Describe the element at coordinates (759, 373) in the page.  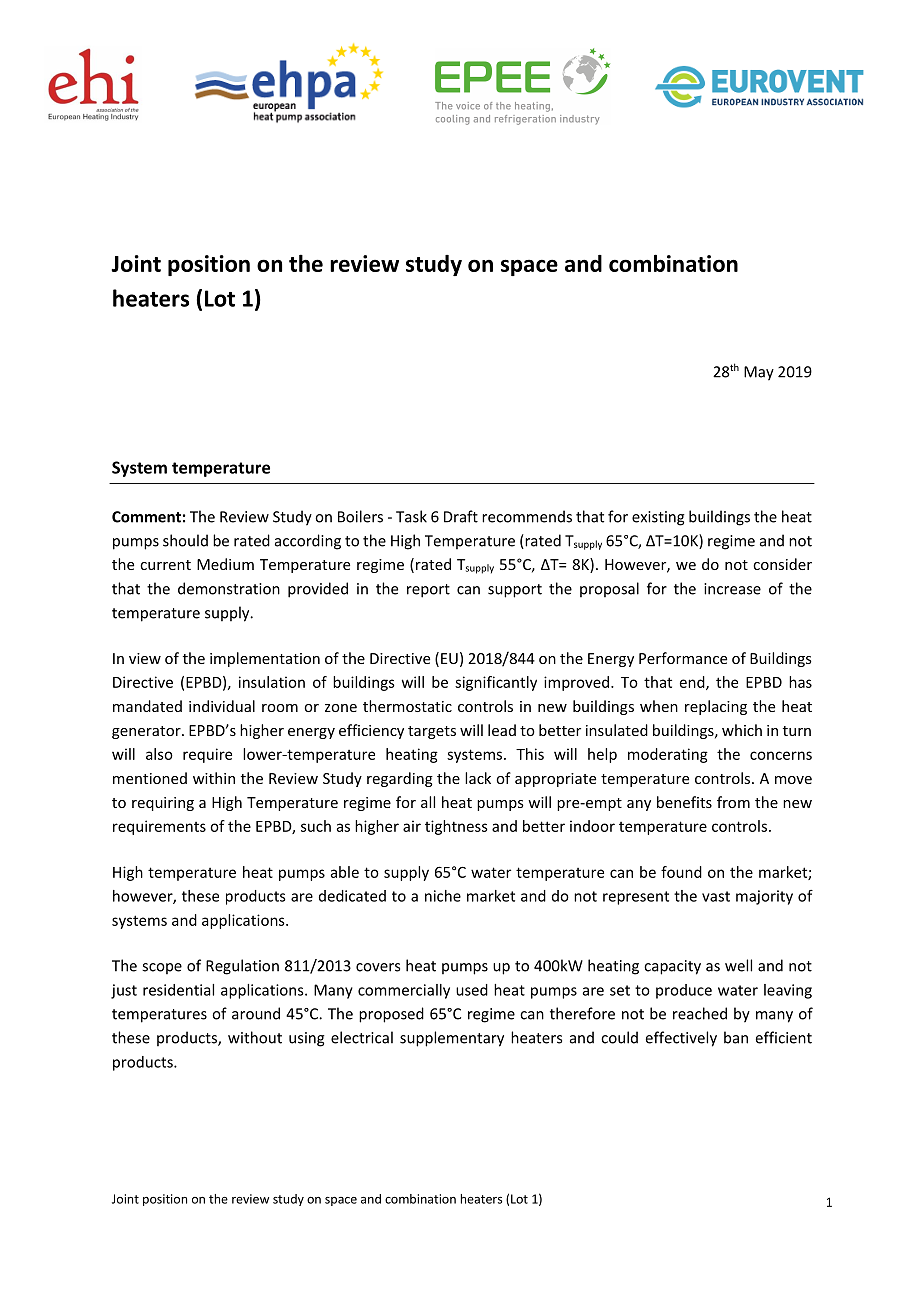
I see `May` at that location.
